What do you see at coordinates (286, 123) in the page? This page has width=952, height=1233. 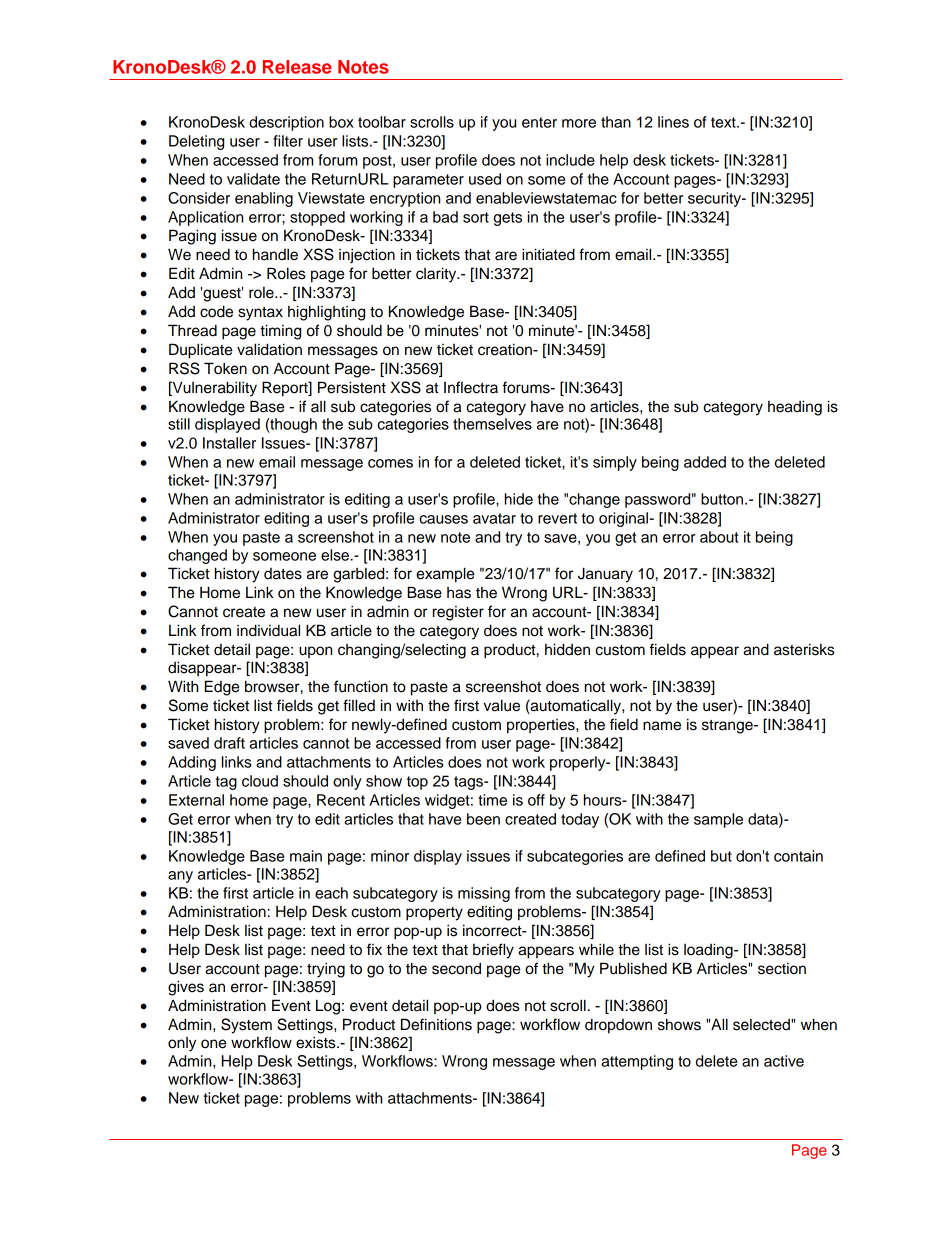 I see `description` at bounding box center [286, 123].
